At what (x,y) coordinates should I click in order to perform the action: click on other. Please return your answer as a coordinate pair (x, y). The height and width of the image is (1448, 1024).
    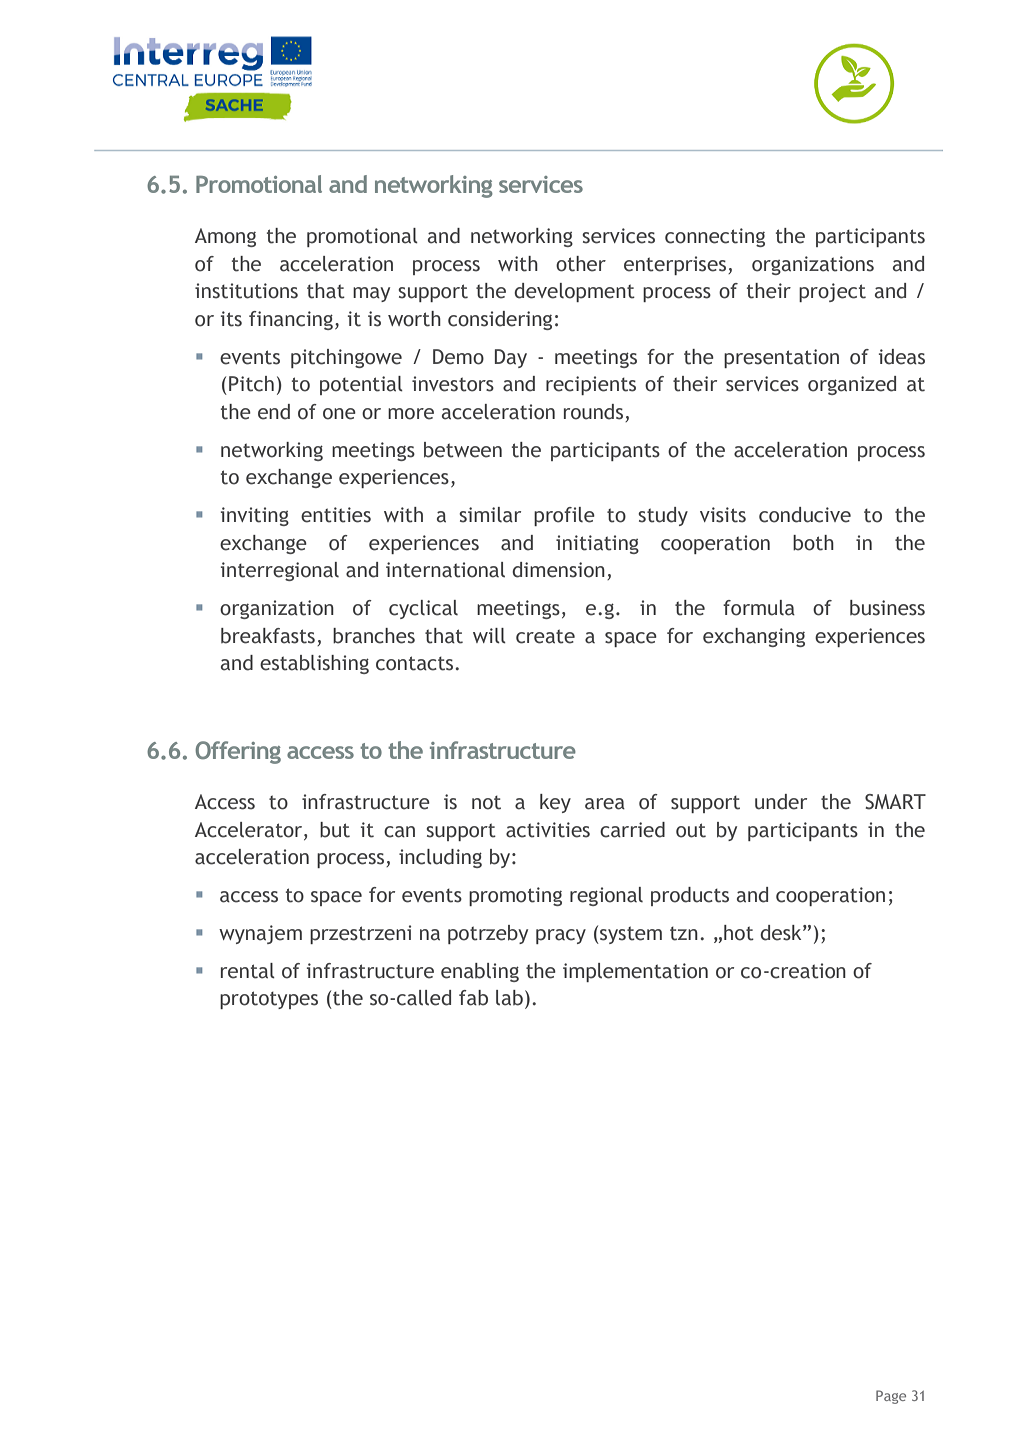
    Looking at the image, I should click on (581, 264).
